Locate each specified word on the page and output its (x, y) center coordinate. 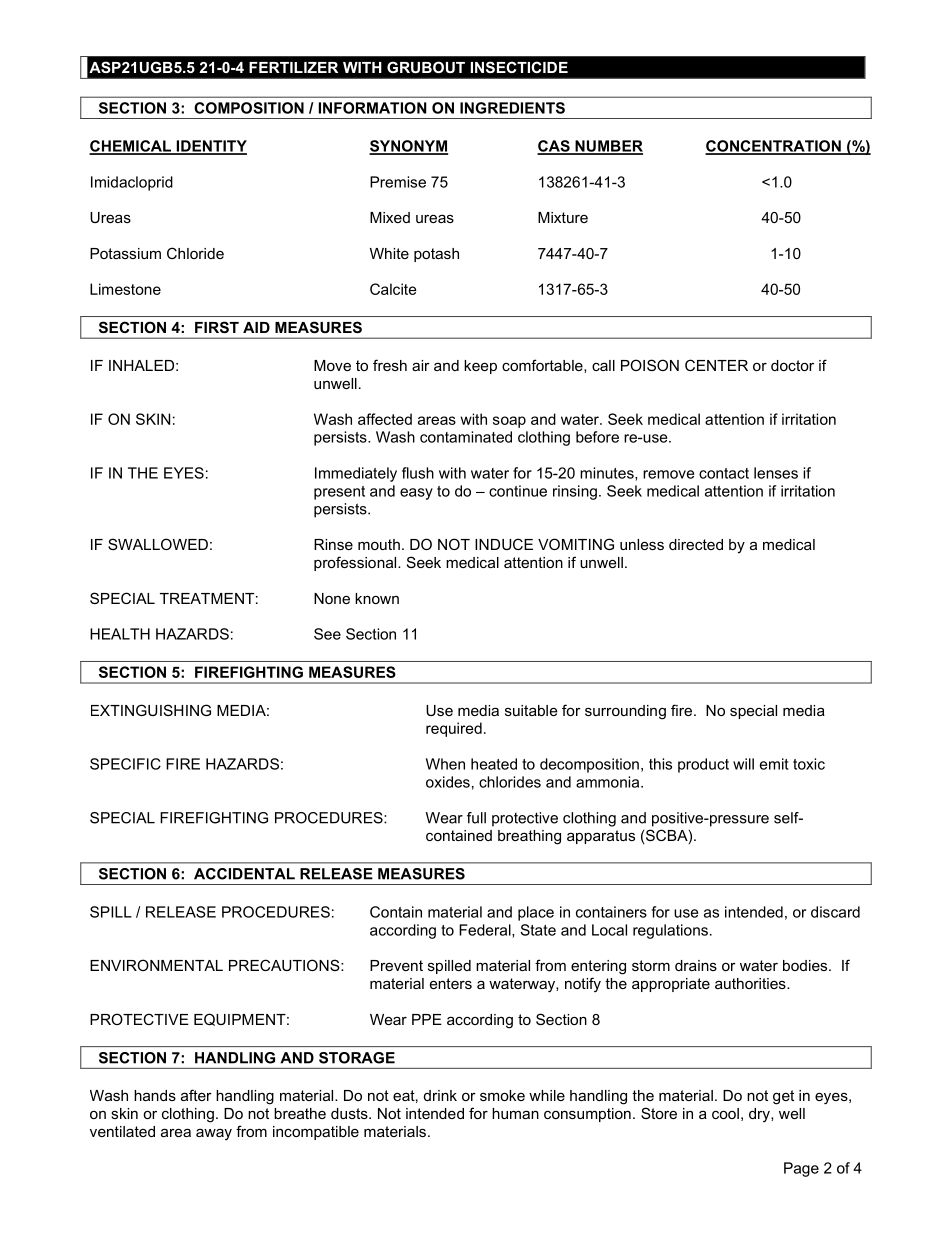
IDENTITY (210, 147)
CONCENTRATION (774, 147)
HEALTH (120, 634)
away (214, 1134)
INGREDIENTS (512, 108)
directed (696, 544)
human (515, 1113)
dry (760, 1115)
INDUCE (504, 544)
